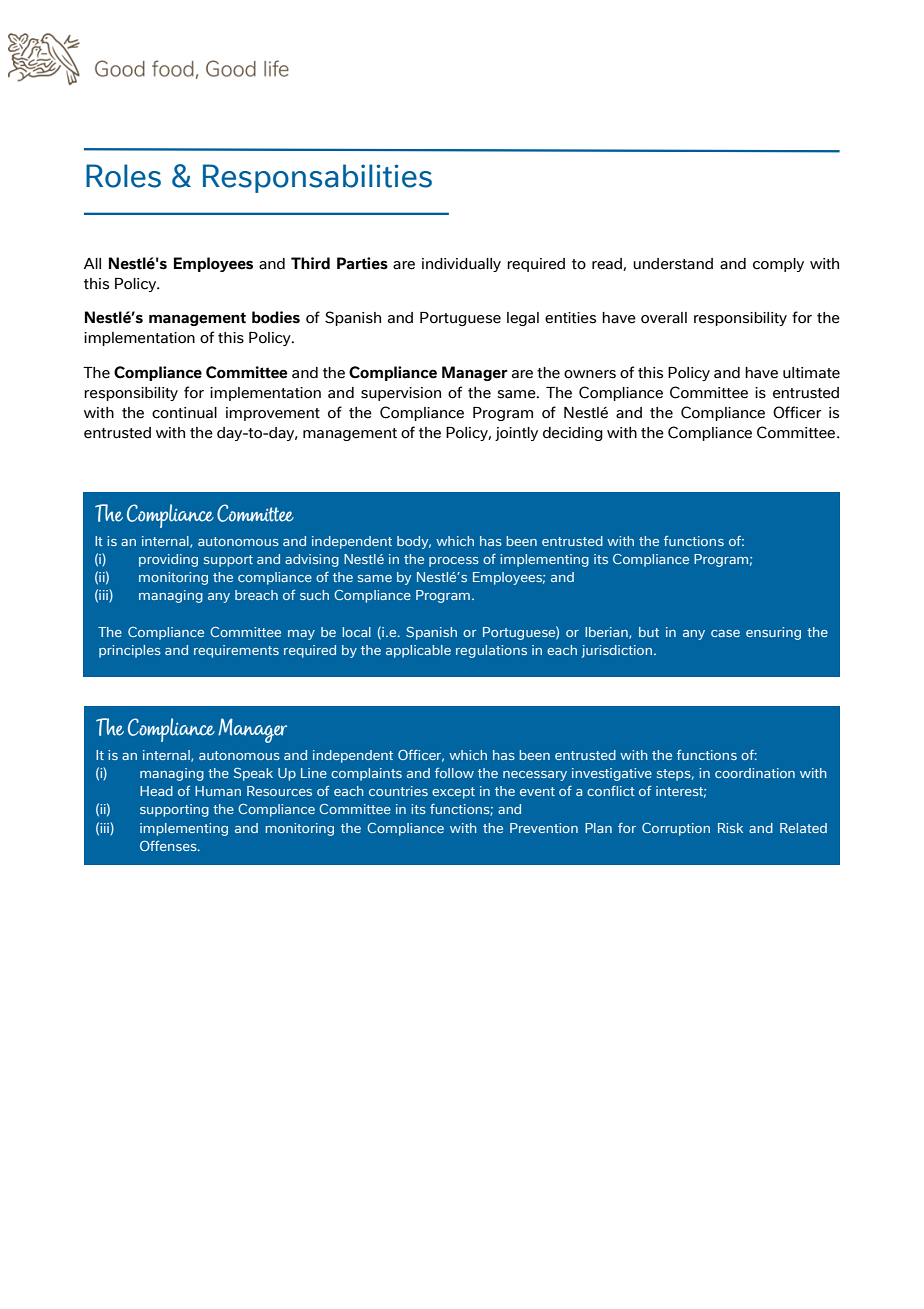  What do you see at coordinates (491, 651) in the screenshot?
I see `regulations` at bounding box center [491, 651].
